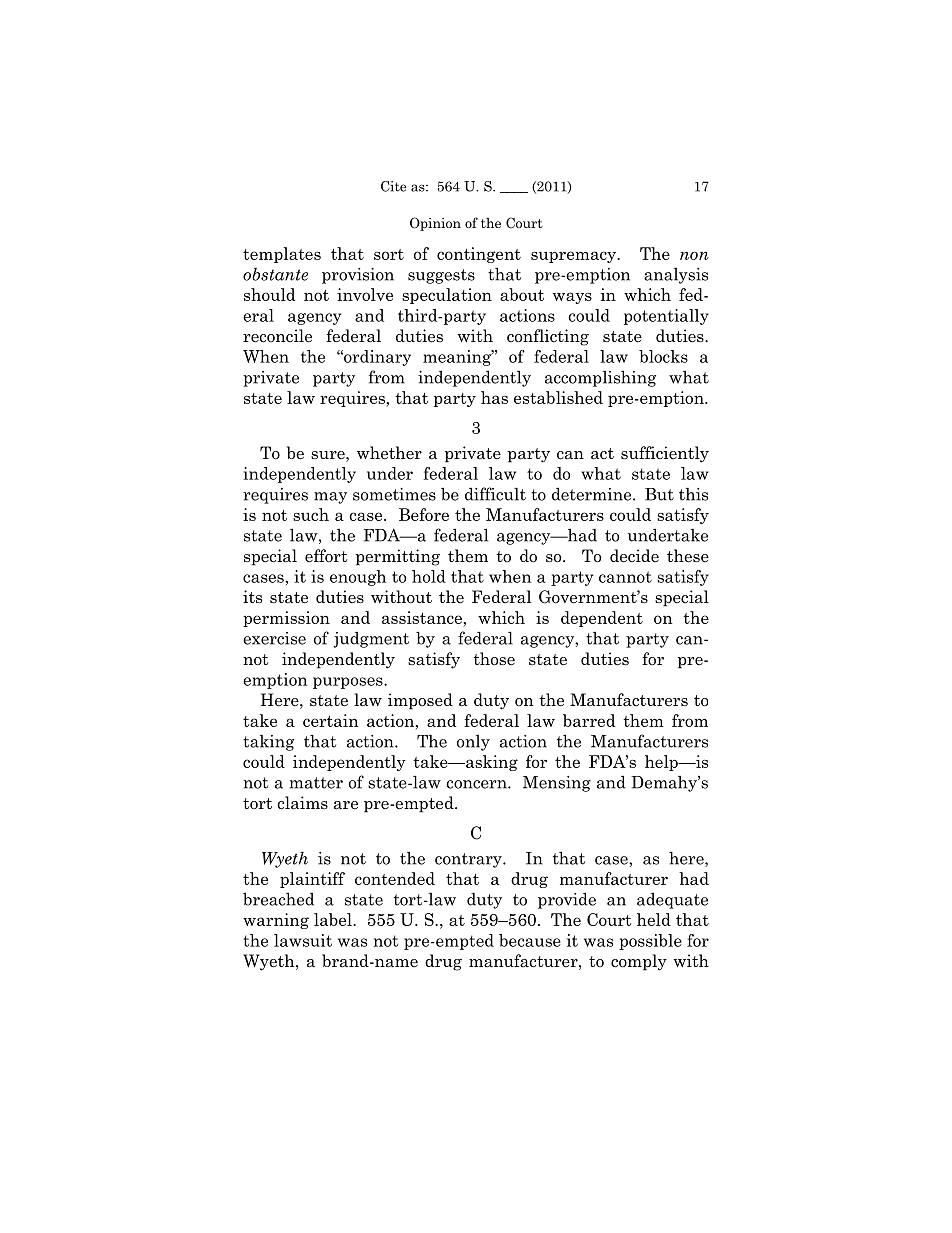  What do you see at coordinates (326, 555) in the screenshot?
I see `effort` at bounding box center [326, 555].
